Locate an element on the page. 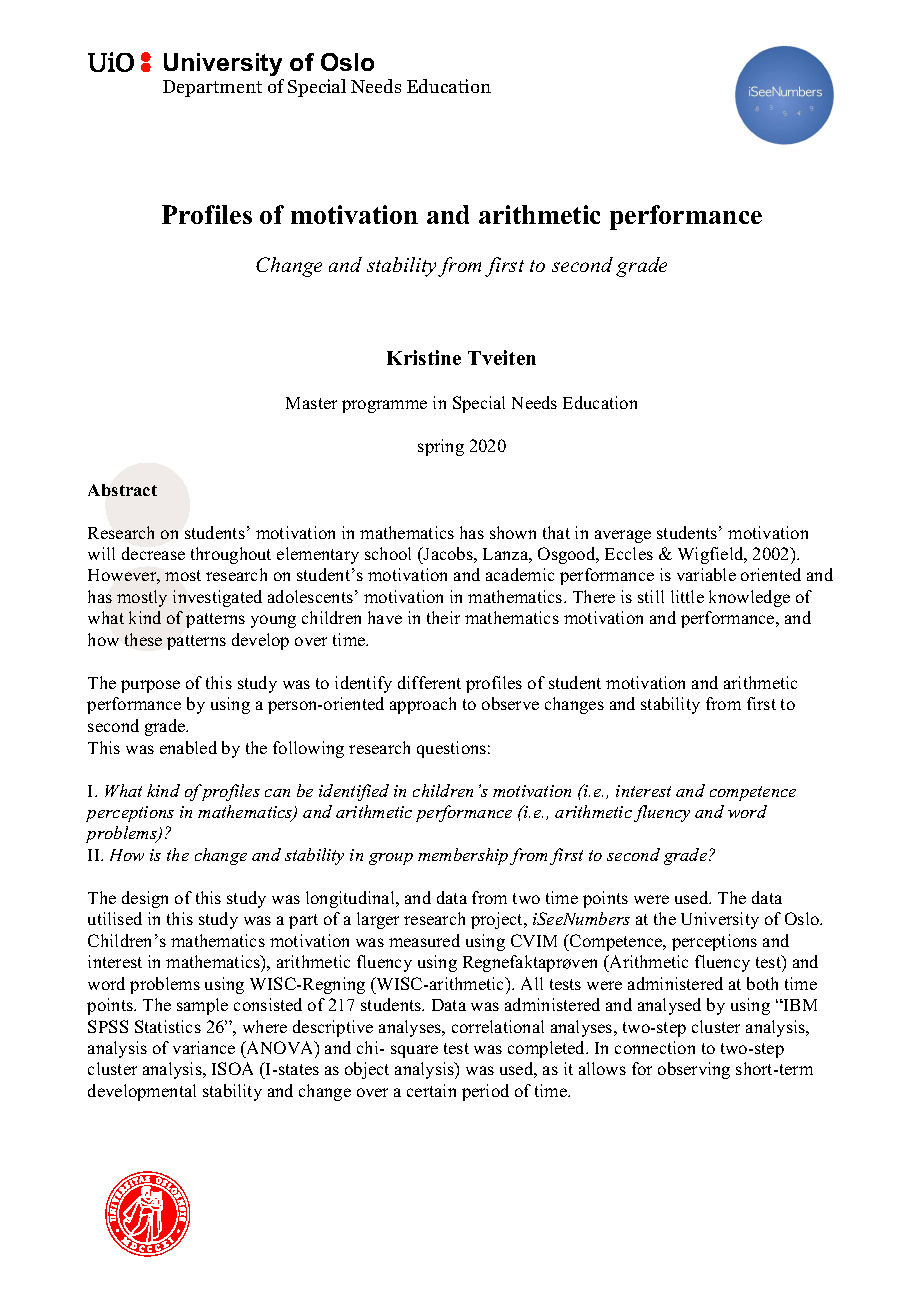  approach is located at coordinates (423, 705).
